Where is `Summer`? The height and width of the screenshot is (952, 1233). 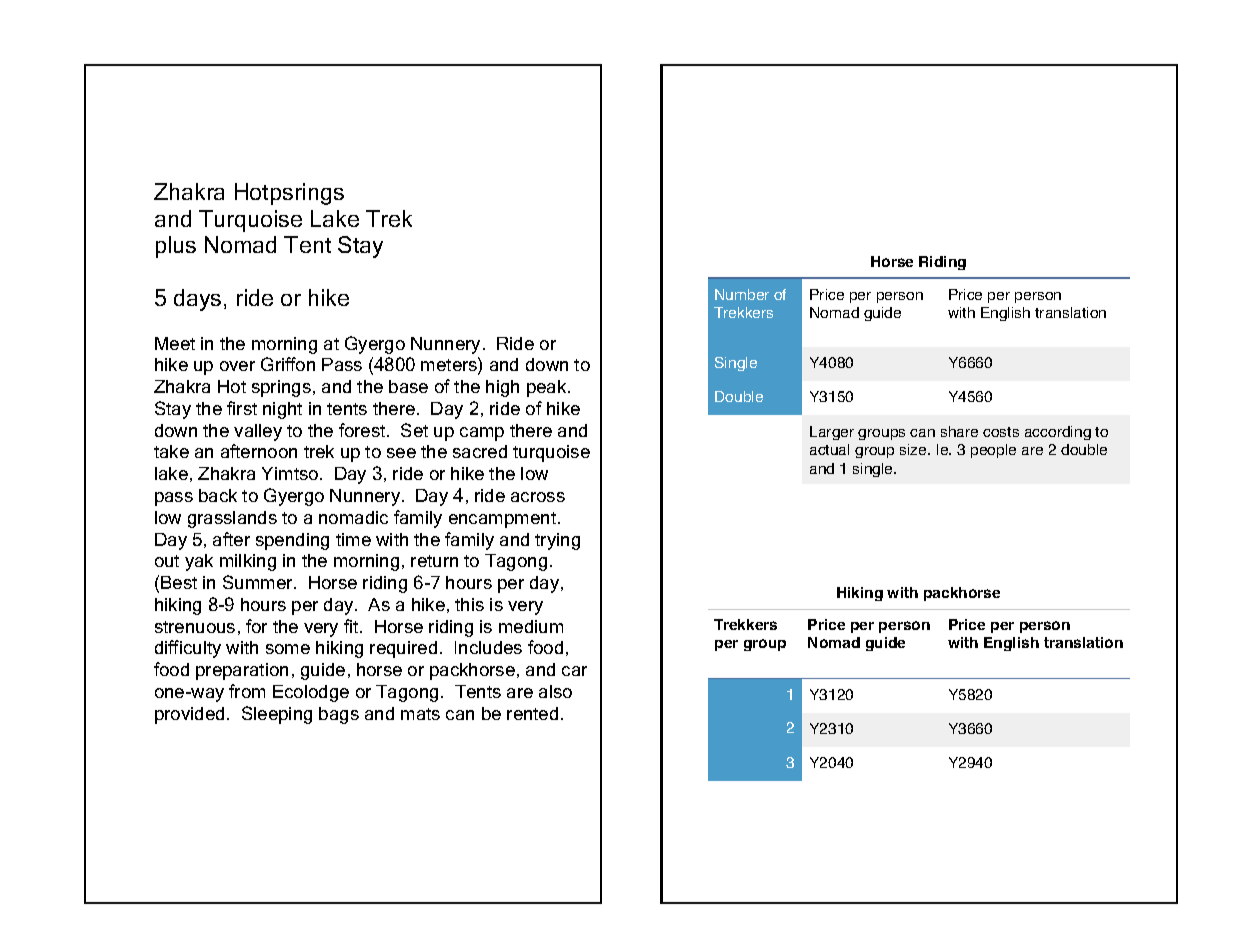
Summer is located at coordinates (259, 582).
